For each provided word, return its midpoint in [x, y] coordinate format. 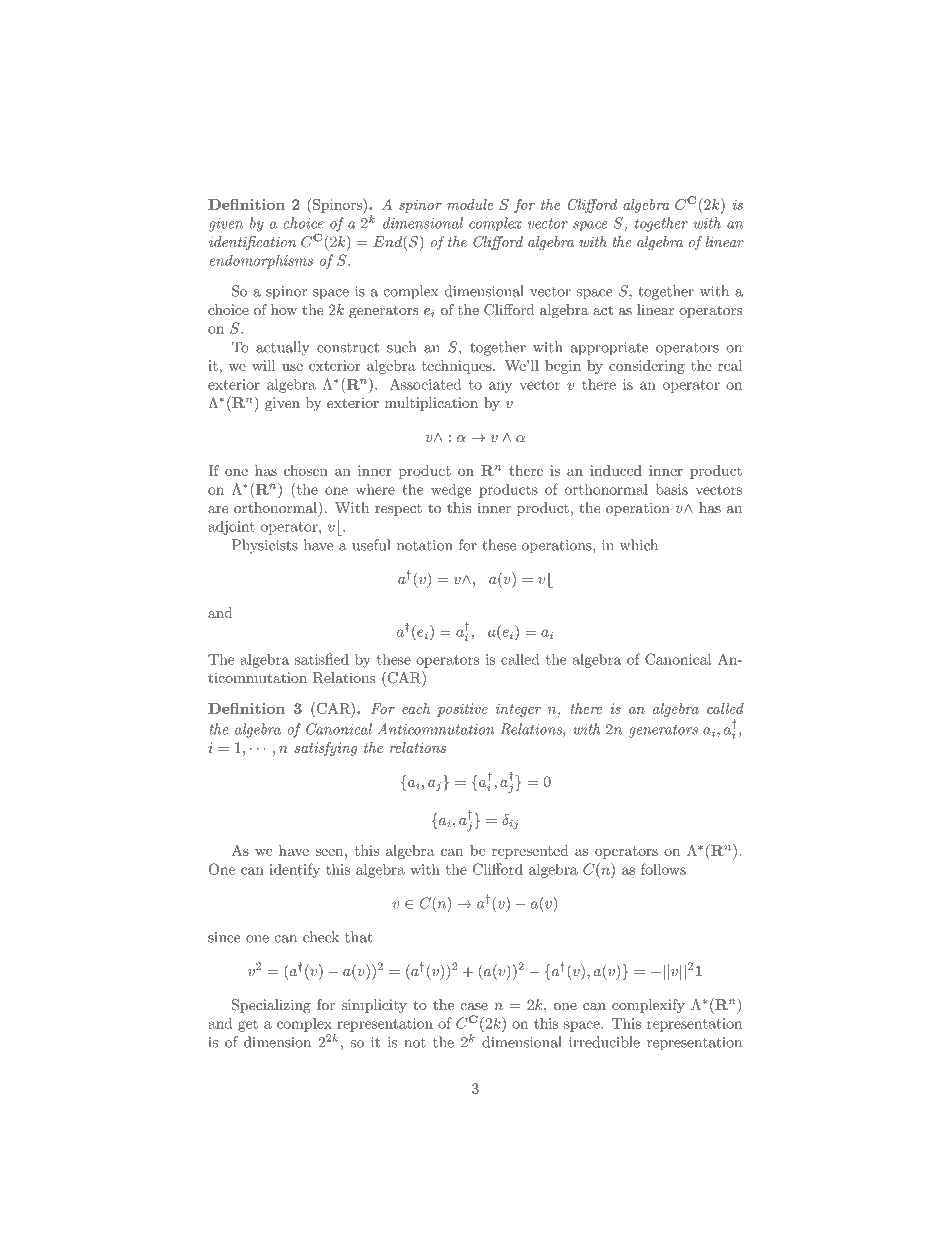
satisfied [322, 659]
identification [252, 243]
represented [530, 852]
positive [462, 710]
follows [663, 869]
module [470, 204]
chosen [306, 470]
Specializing [271, 1006]
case [474, 1006]
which [639, 545]
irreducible [604, 1042]
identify [294, 870]
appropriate [609, 349]
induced [616, 470]
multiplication [431, 404]
